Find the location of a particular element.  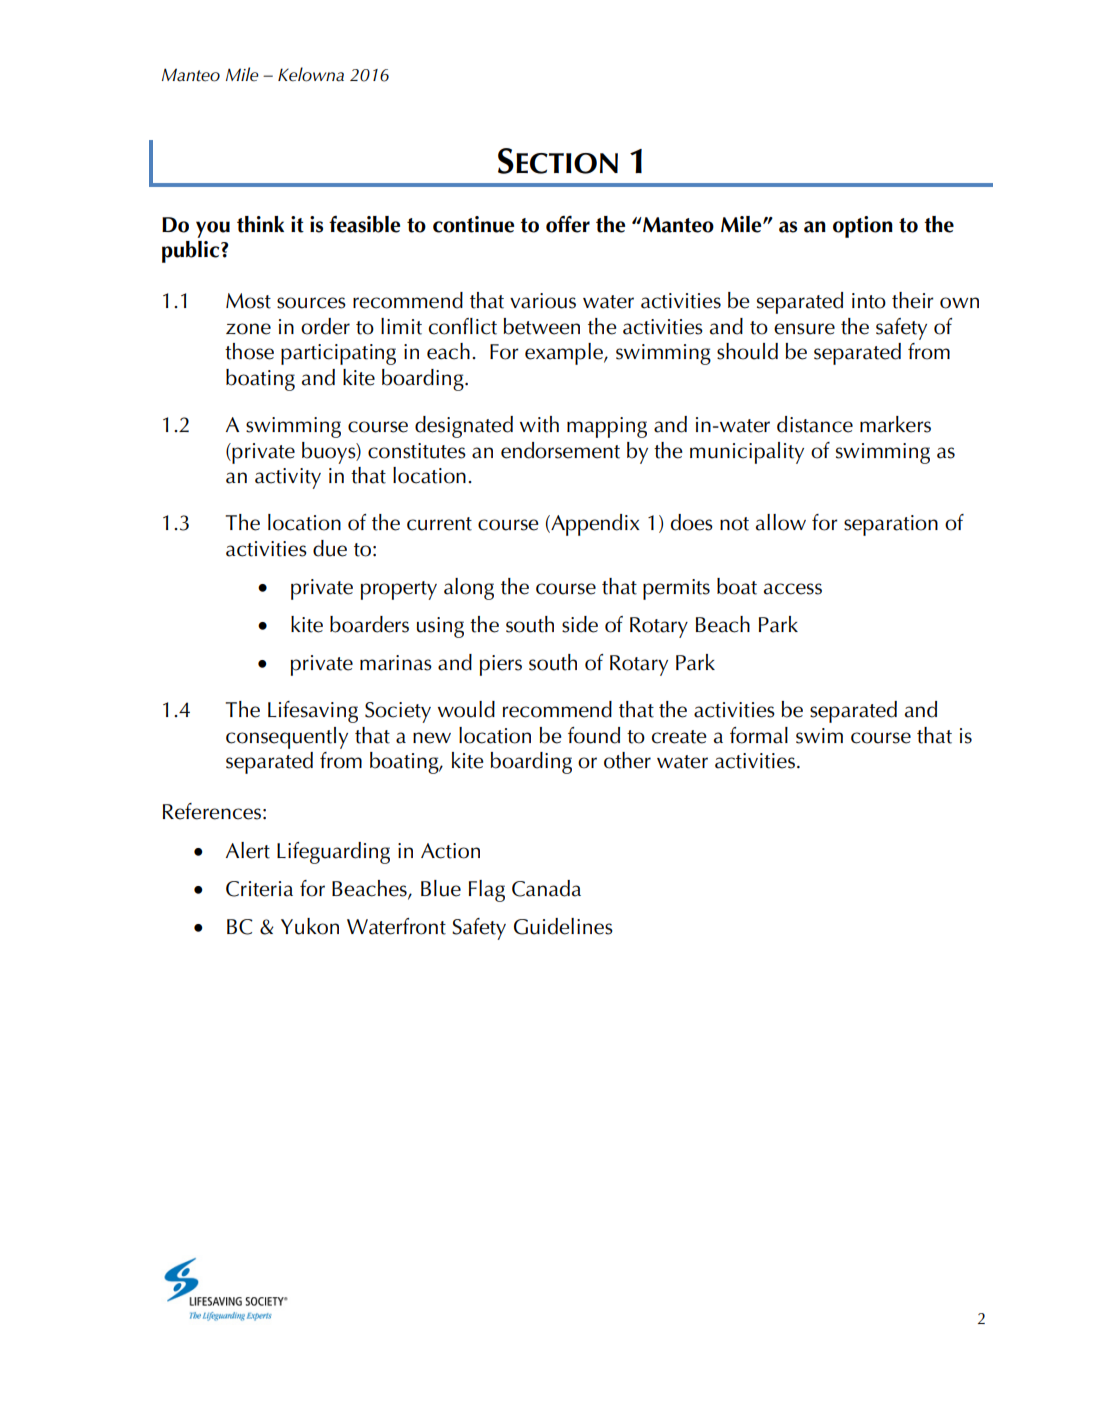

Canada is located at coordinates (546, 888).
